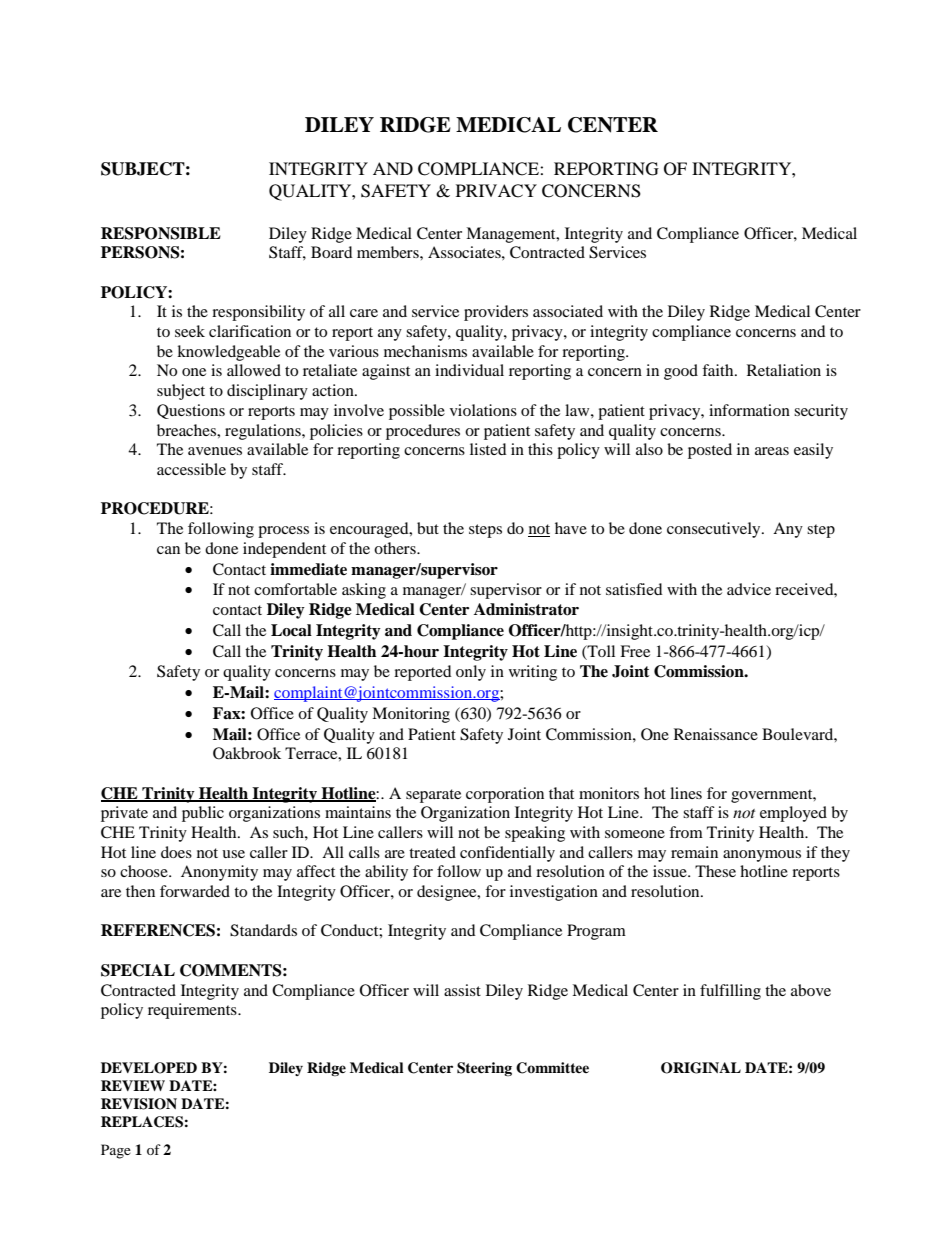 The image size is (952, 1233). What do you see at coordinates (161, 233) in the screenshot?
I see `RESPONSIBLE` at bounding box center [161, 233].
